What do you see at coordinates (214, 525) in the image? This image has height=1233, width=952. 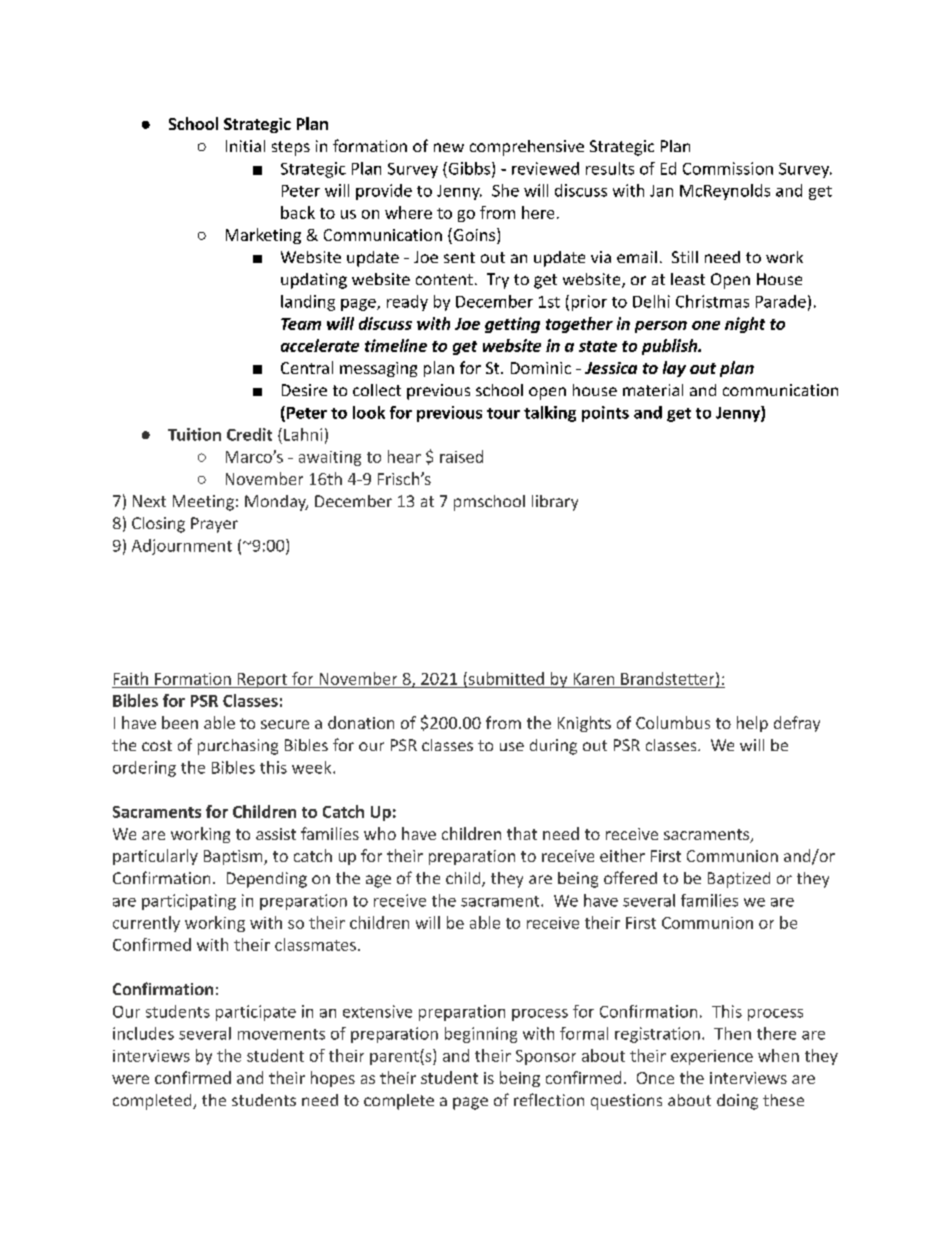 I see `Prayer` at bounding box center [214, 525].
